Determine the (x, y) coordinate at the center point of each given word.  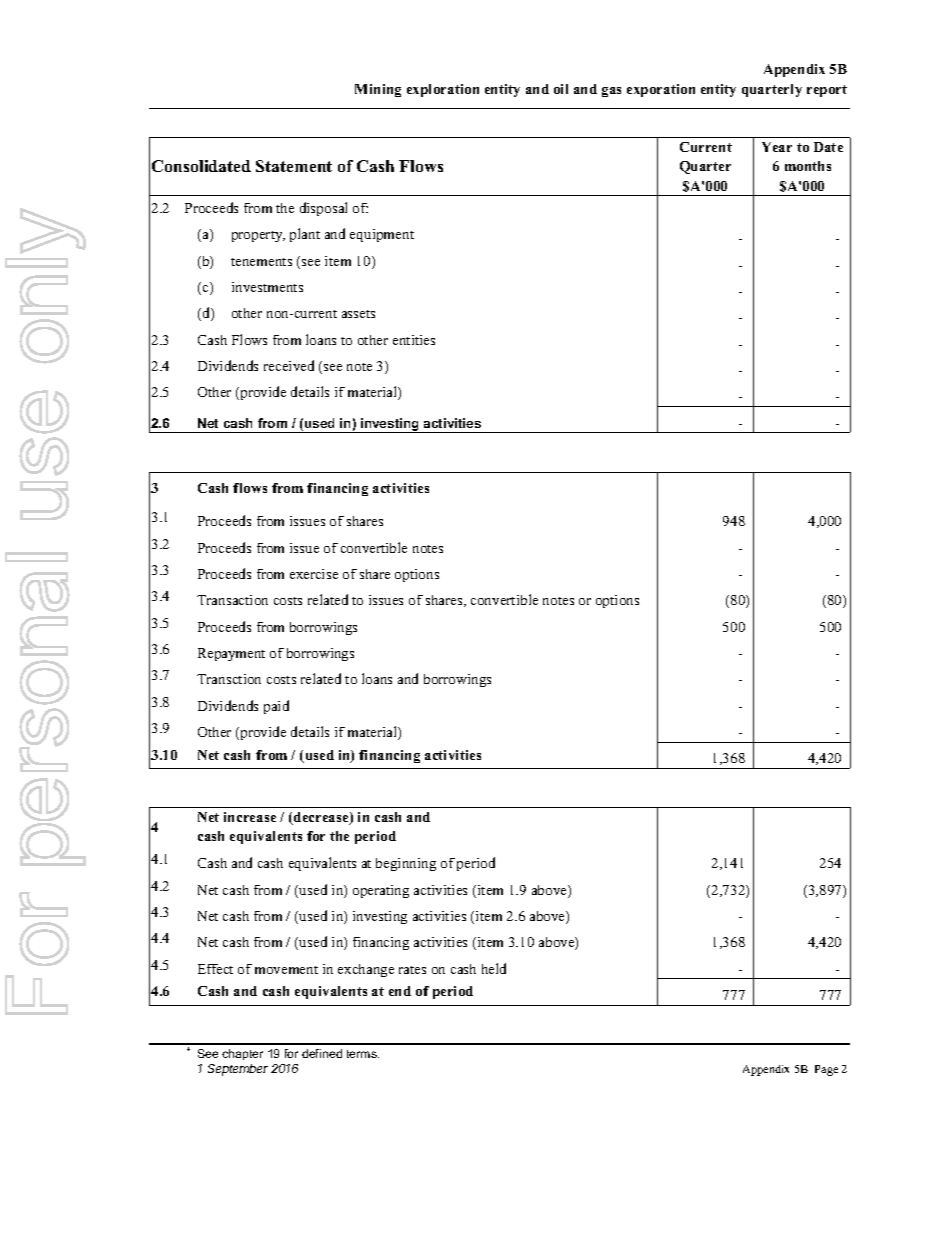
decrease (321, 818)
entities (414, 340)
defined (322, 1053)
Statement (294, 166)
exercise (314, 574)
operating (381, 891)
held (494, 968)
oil (561, 89)
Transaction (232, 600)
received (289, 365)
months (808, 166)
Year (777, 147)
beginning (406, 864)
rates (412, 970)
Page (826, 1070)
